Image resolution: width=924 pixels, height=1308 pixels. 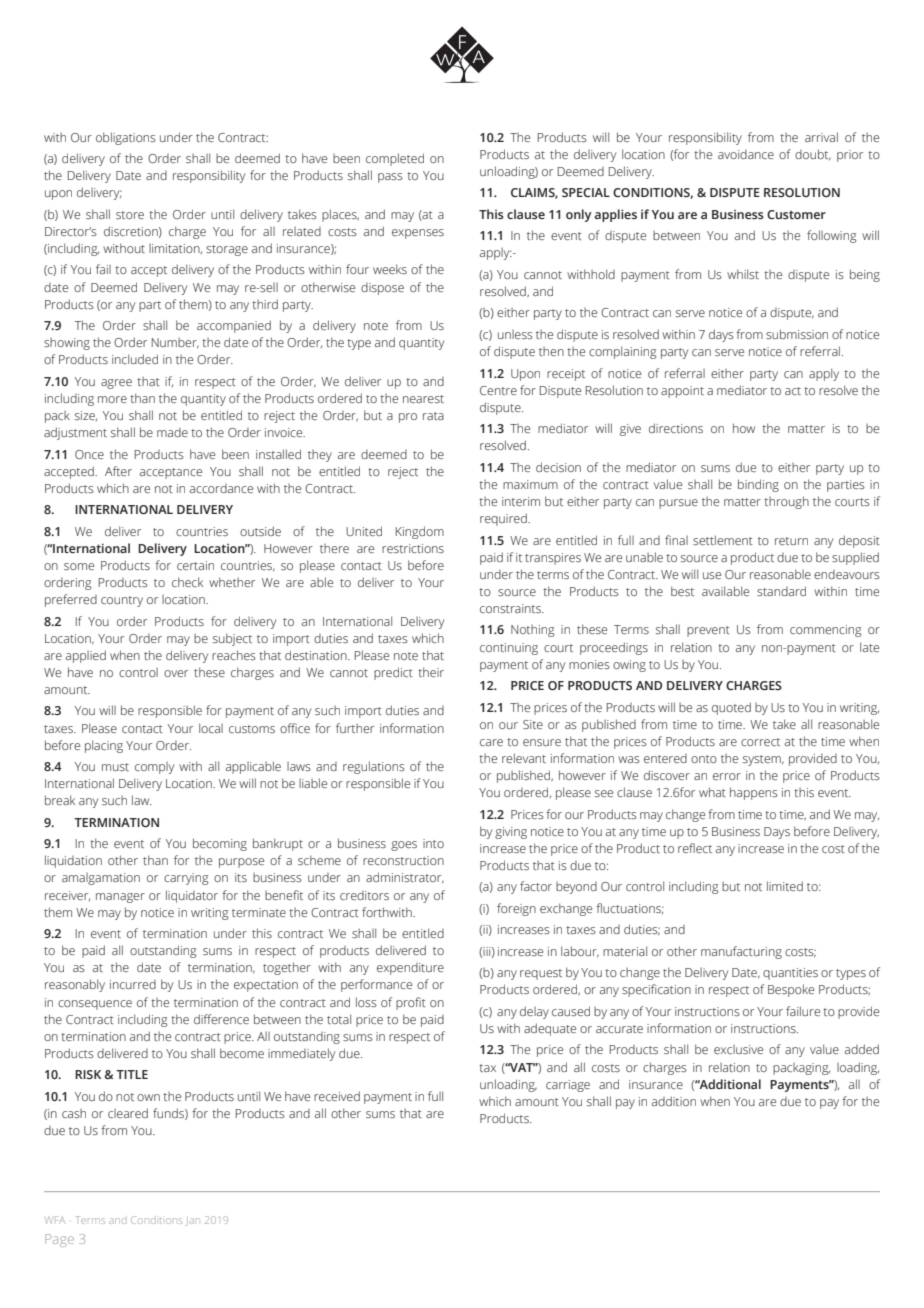 What do you see at coordinates (797, 334) in the screenshot?
I see `submission` at bounding box center [797, 334].
